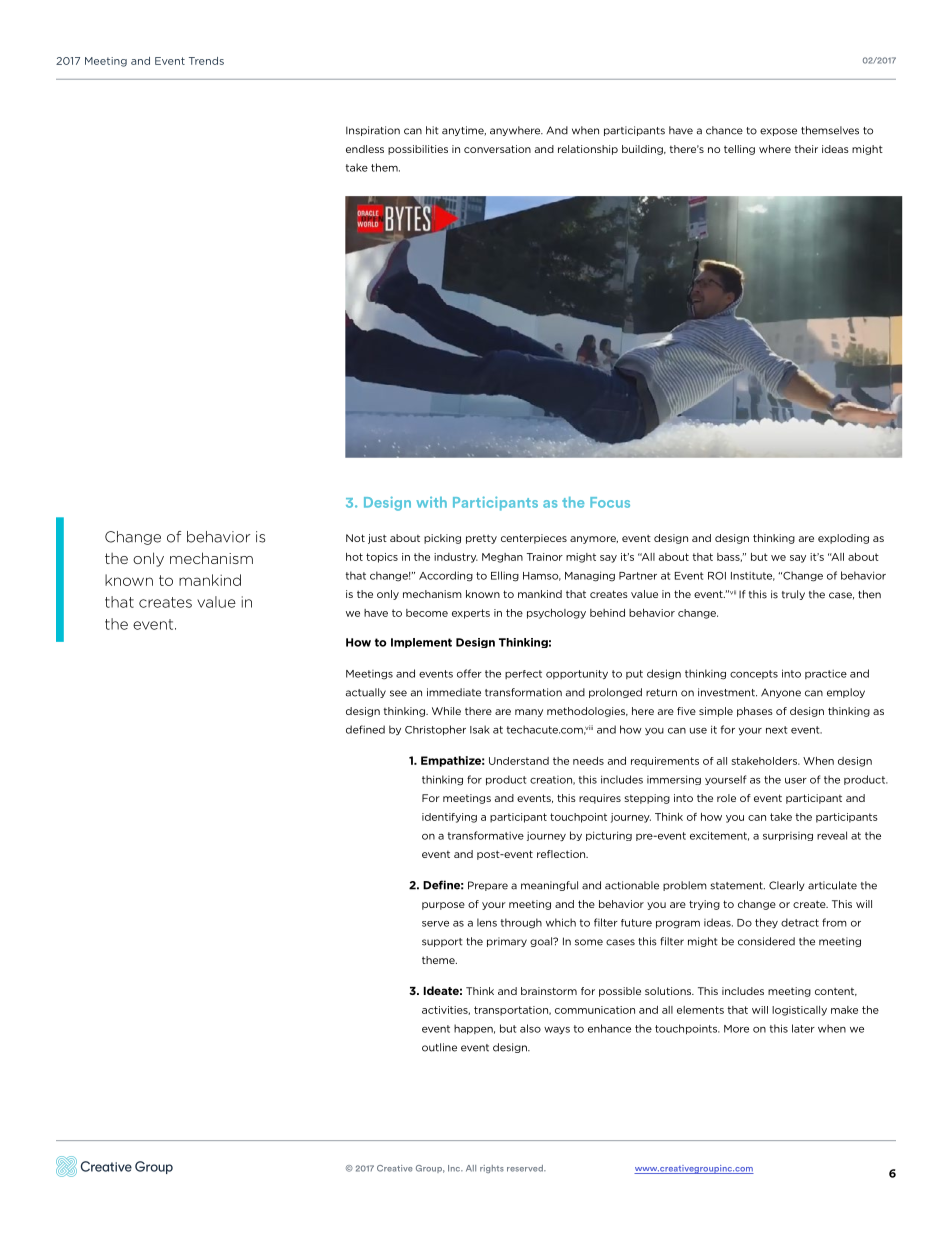  Describe the element at coordinates (793, 595) in the screenshot. I see `truly` at that location.
